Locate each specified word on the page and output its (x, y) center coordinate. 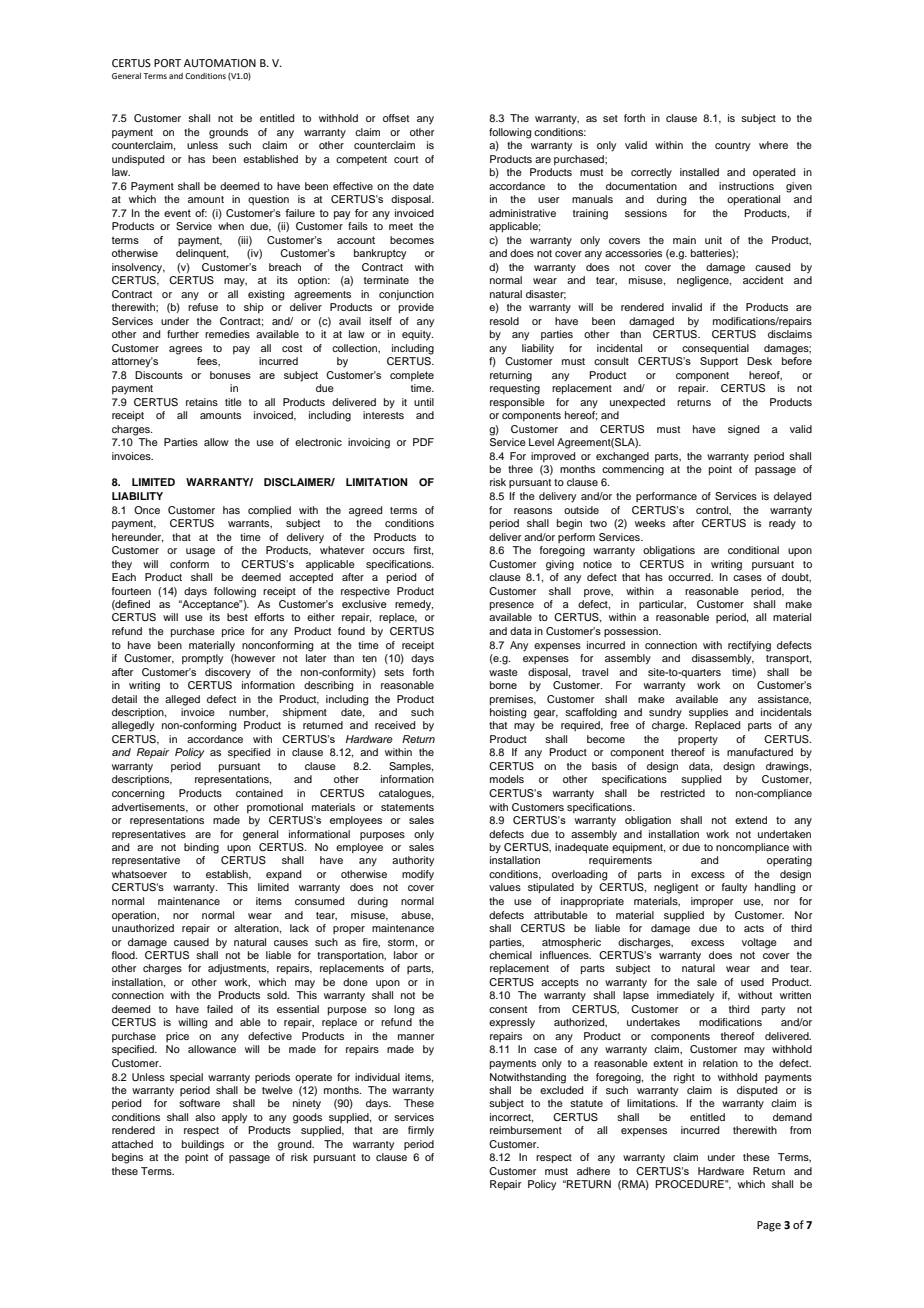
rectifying (749, 646)
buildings (203, 1145)
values (505, 887)
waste (503, 672)
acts (754, 928)
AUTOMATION (220, 63)
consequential (715, 349)
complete (412, 376)
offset (396, 118)
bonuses (230, 375)
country (732, 147)
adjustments (238, 969)
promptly (202, 659)
